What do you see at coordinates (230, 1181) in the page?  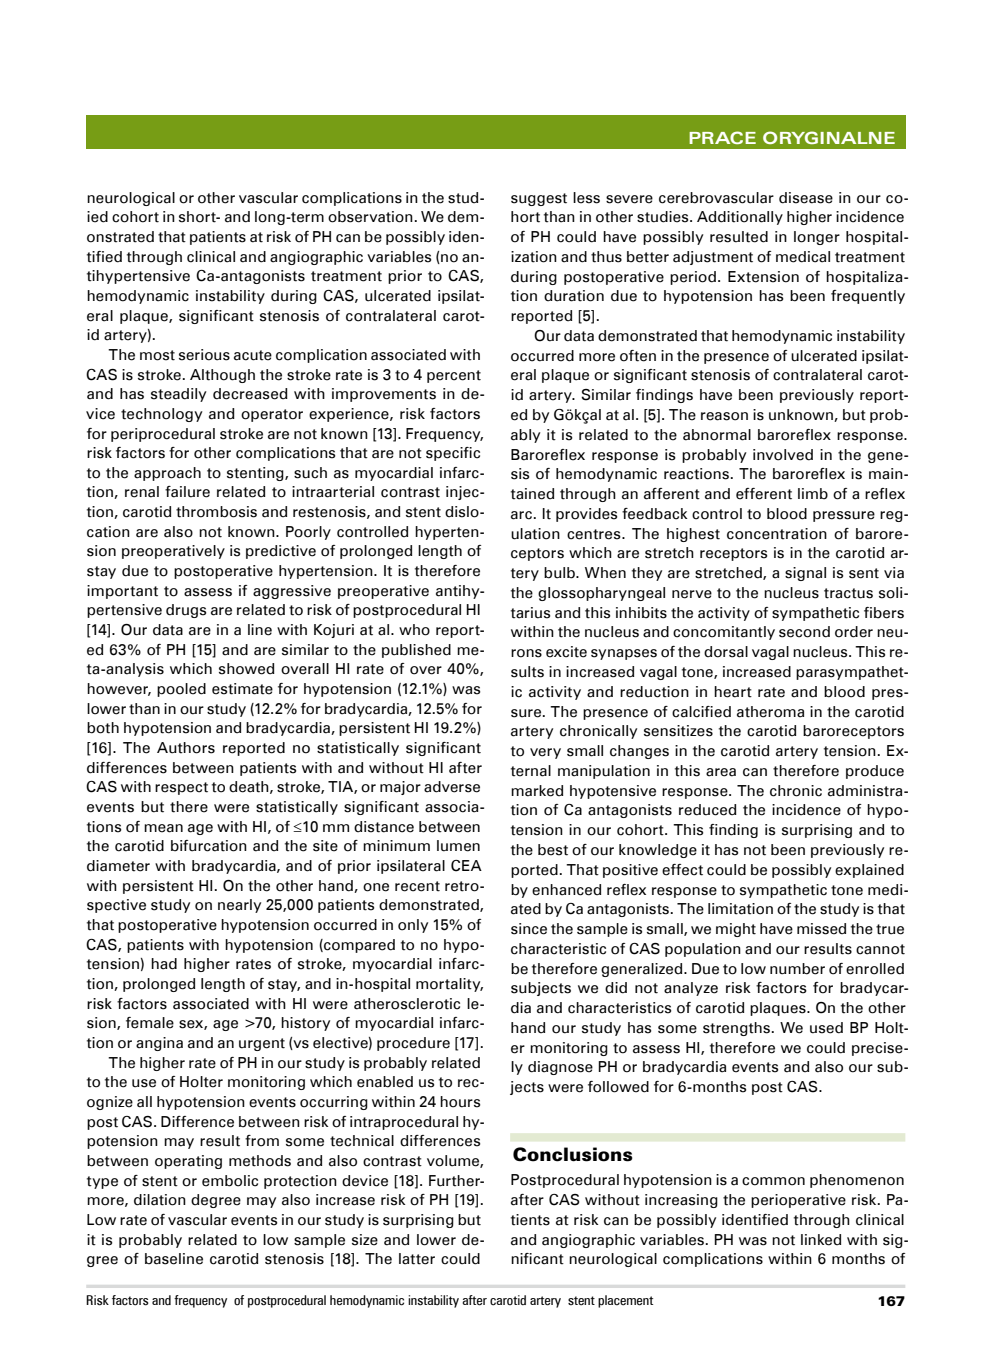 I see `embolic` at bounding box center [230, 1181].
